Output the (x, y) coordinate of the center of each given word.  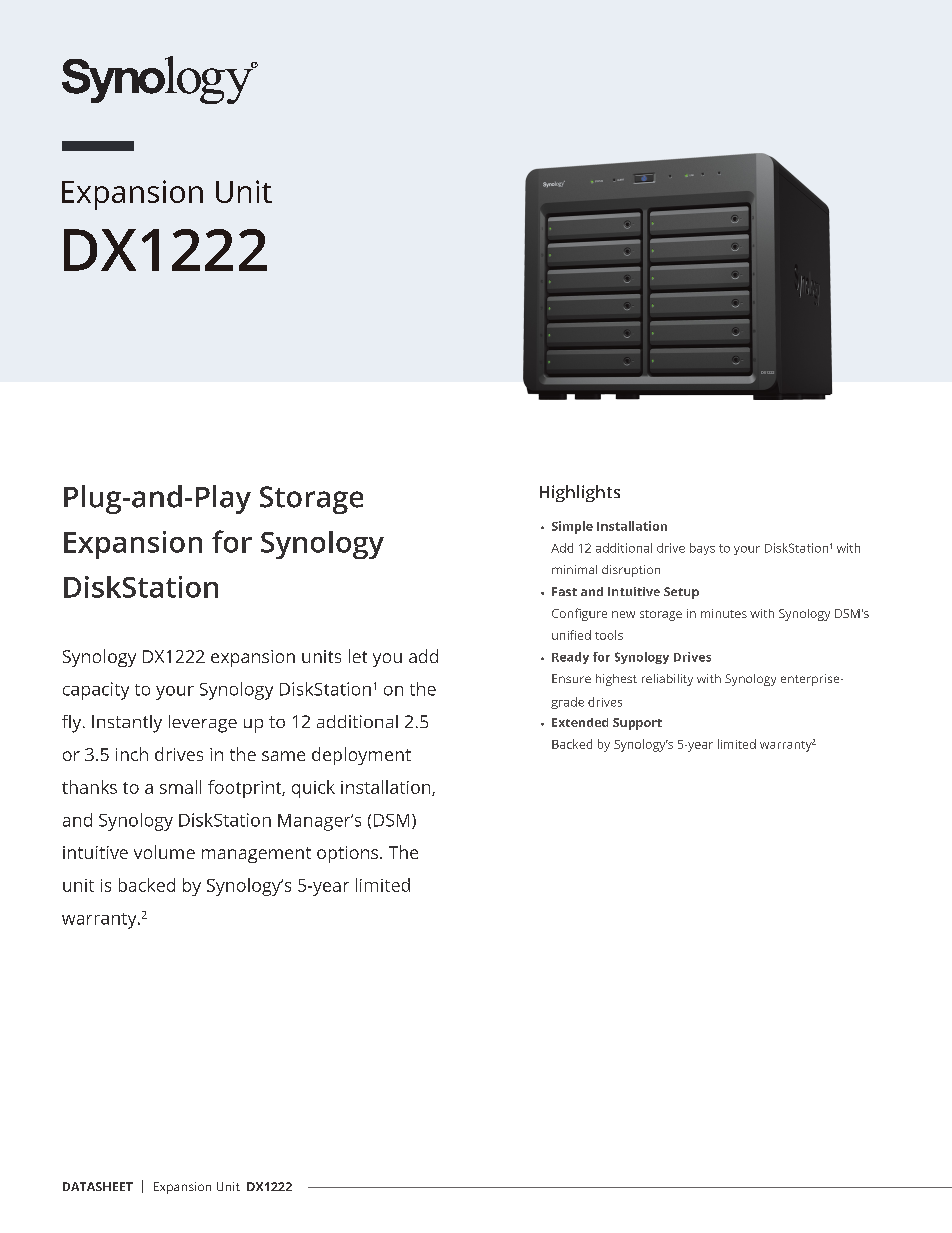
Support (637, 724)
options (349, 854)
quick (313, 789)
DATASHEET (98, 1186)
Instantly (127, 724)
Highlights (580, 493)
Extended (580, 722)
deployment (361, 756)
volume (164, 852)
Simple (572, 527)
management (256, 855)
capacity (96, 691)
